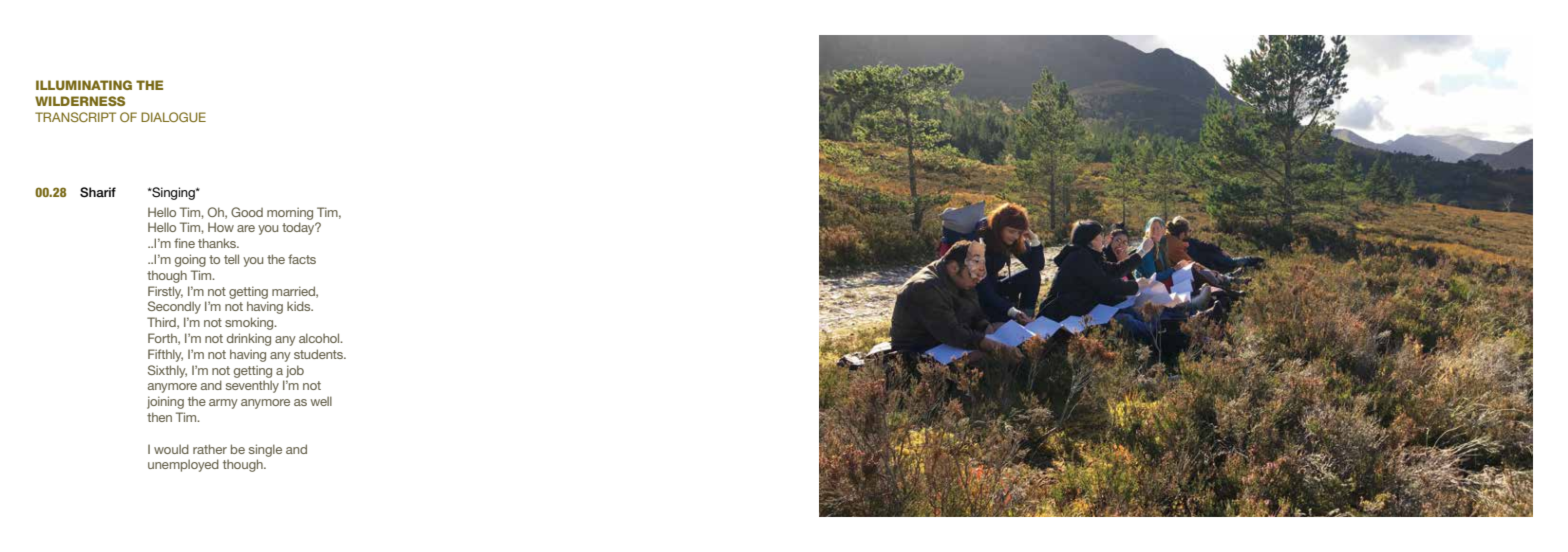  I want to click on morning, so click(290, 213).
